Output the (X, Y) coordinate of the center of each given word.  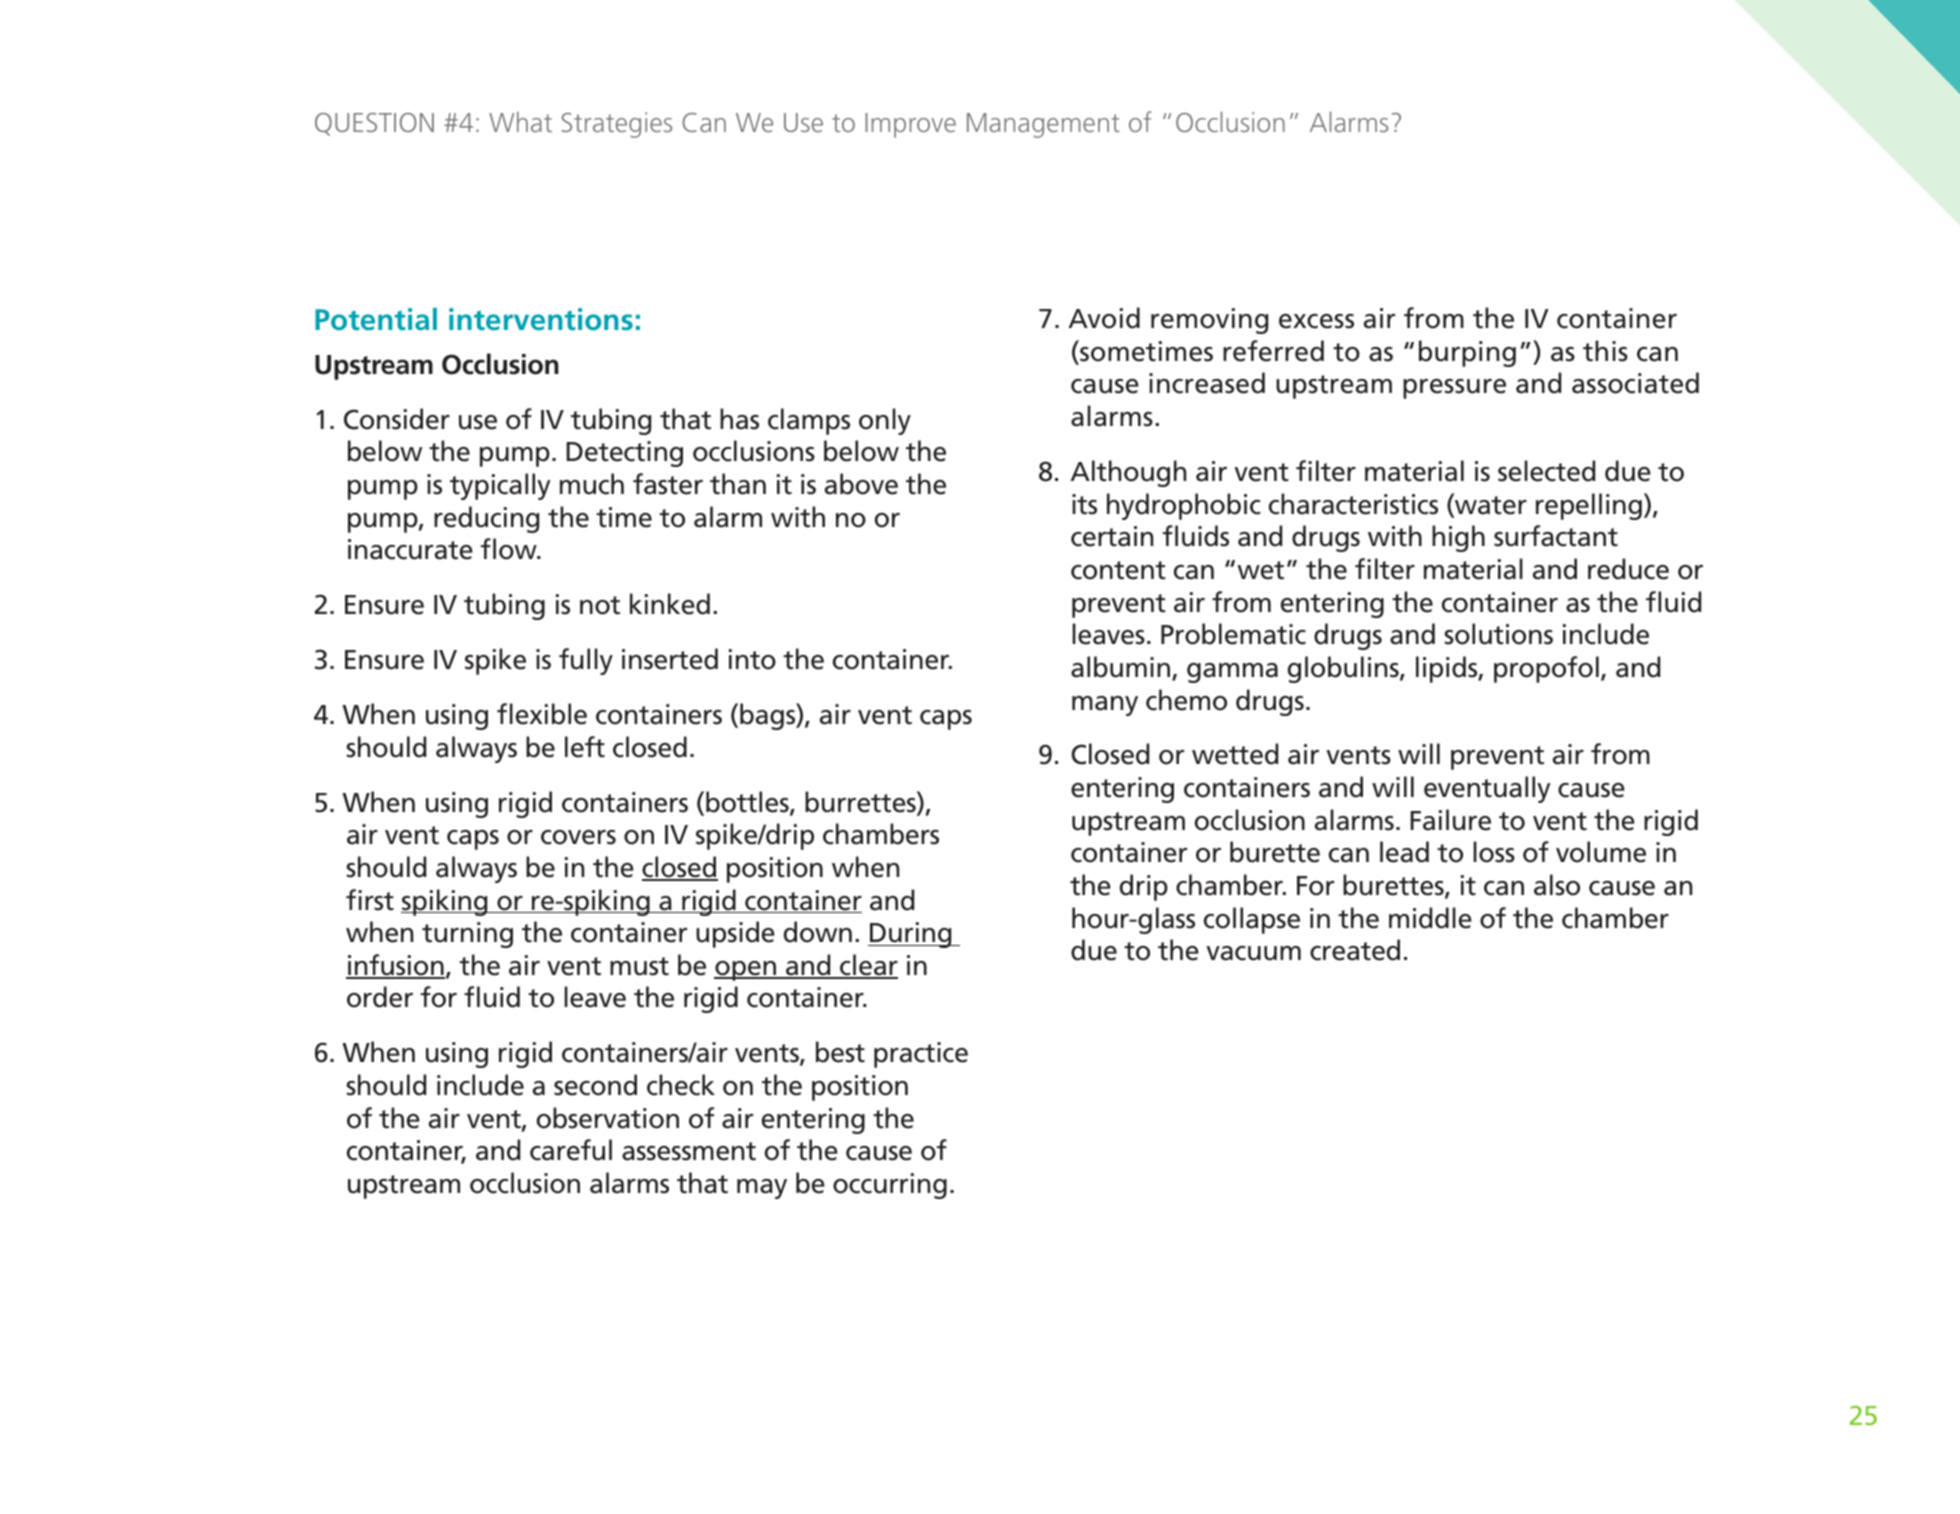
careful (571, 1150)
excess (1316, 321)
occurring (890, 1186)
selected (1546, 471)
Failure (1450, 820)
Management (1043, 125)
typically (500, 486)
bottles (748, 803)
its (1084, 504)
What (520, 121)
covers (578, 837)
